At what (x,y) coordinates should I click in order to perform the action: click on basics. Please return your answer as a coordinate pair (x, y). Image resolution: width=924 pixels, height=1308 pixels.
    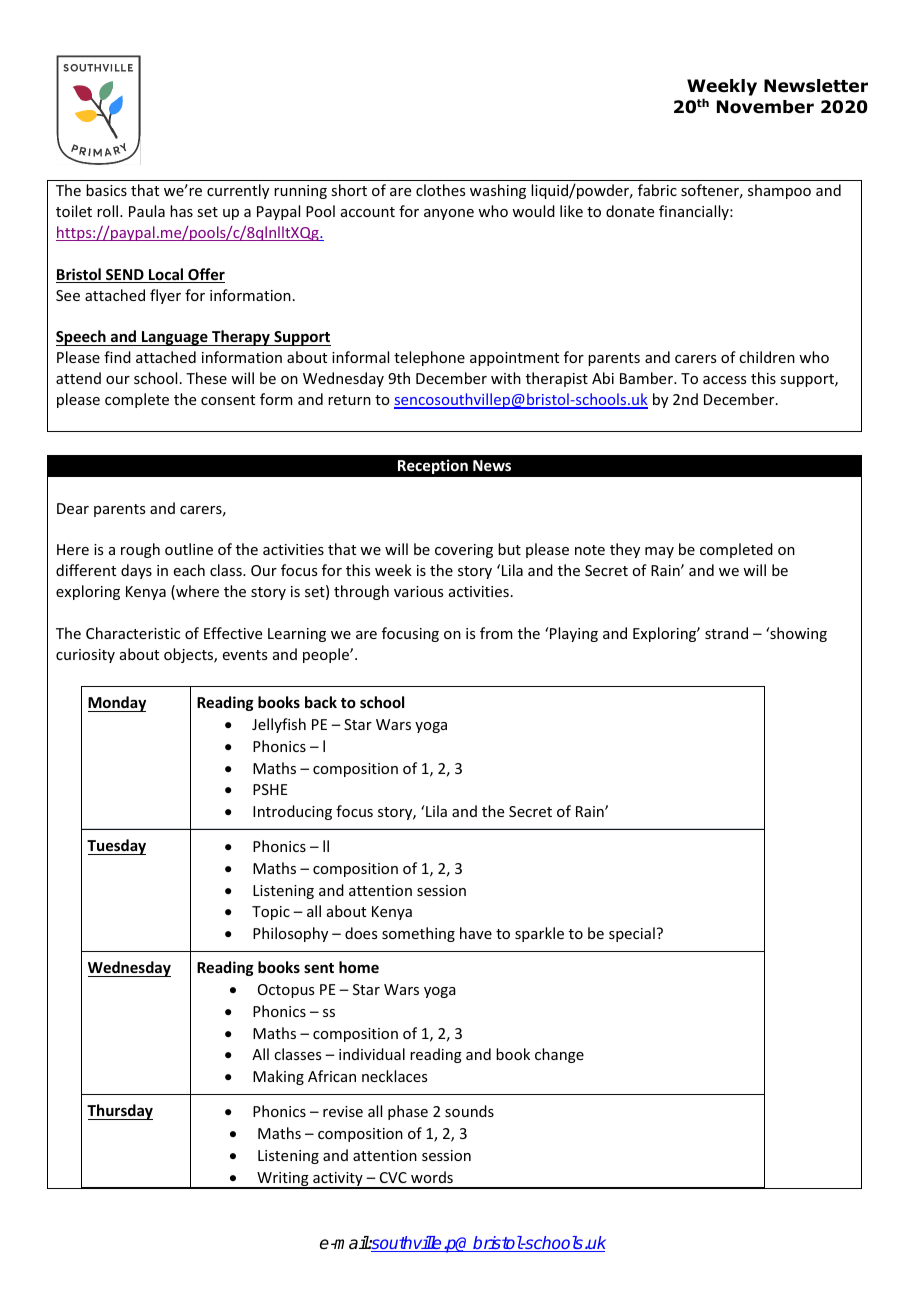
    Looking at the image, I should click on (106, 190).
